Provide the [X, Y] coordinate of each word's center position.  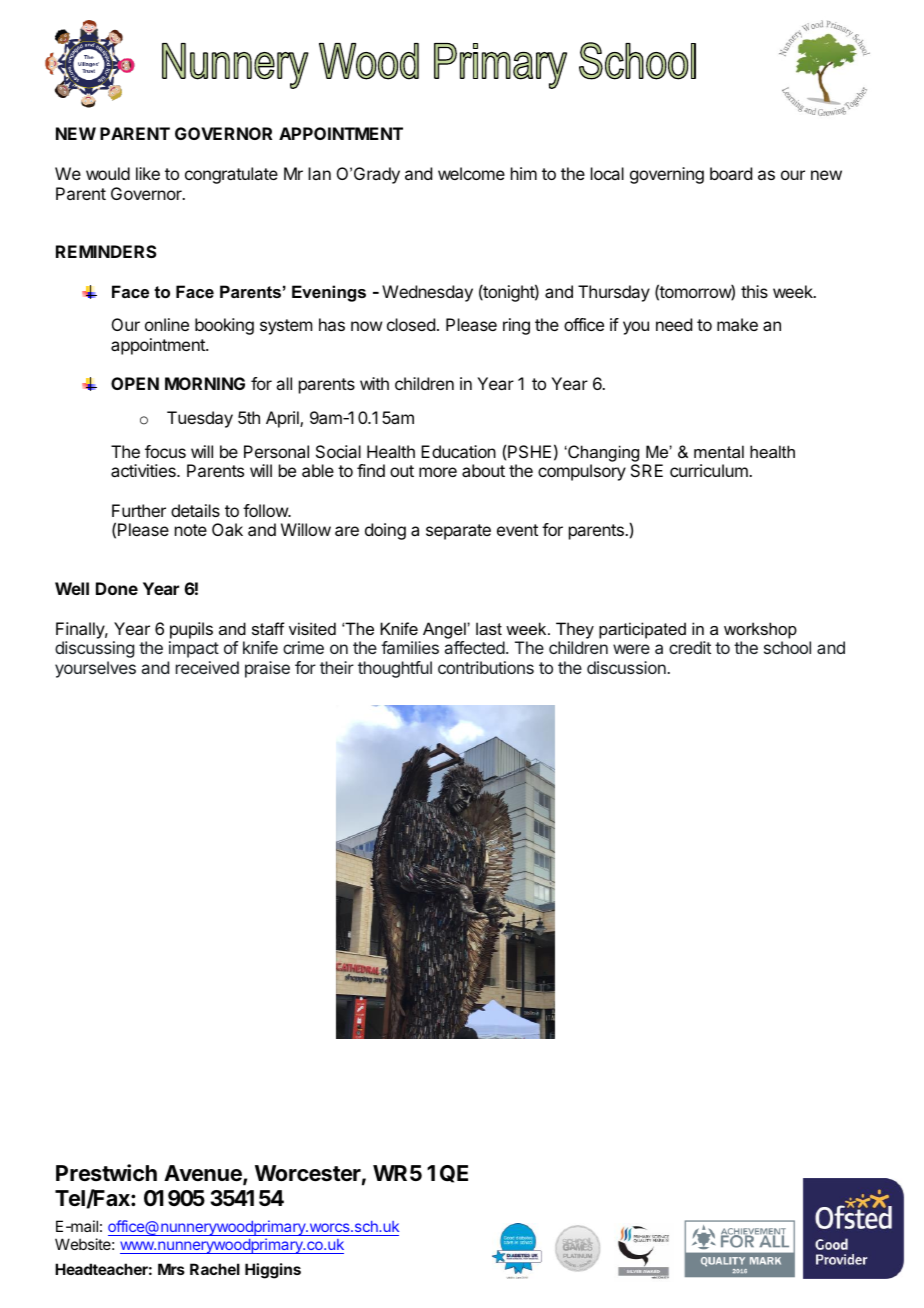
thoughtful [395, 669]
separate [458, 532]
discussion [626, 667]
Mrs [171, 1269]
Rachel [215, 1269]
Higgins [273, 1271]
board [731, 173]
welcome [471, 173]
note [191, 530]
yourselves [95, 669]
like [148, 173]
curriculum [710, 470]
